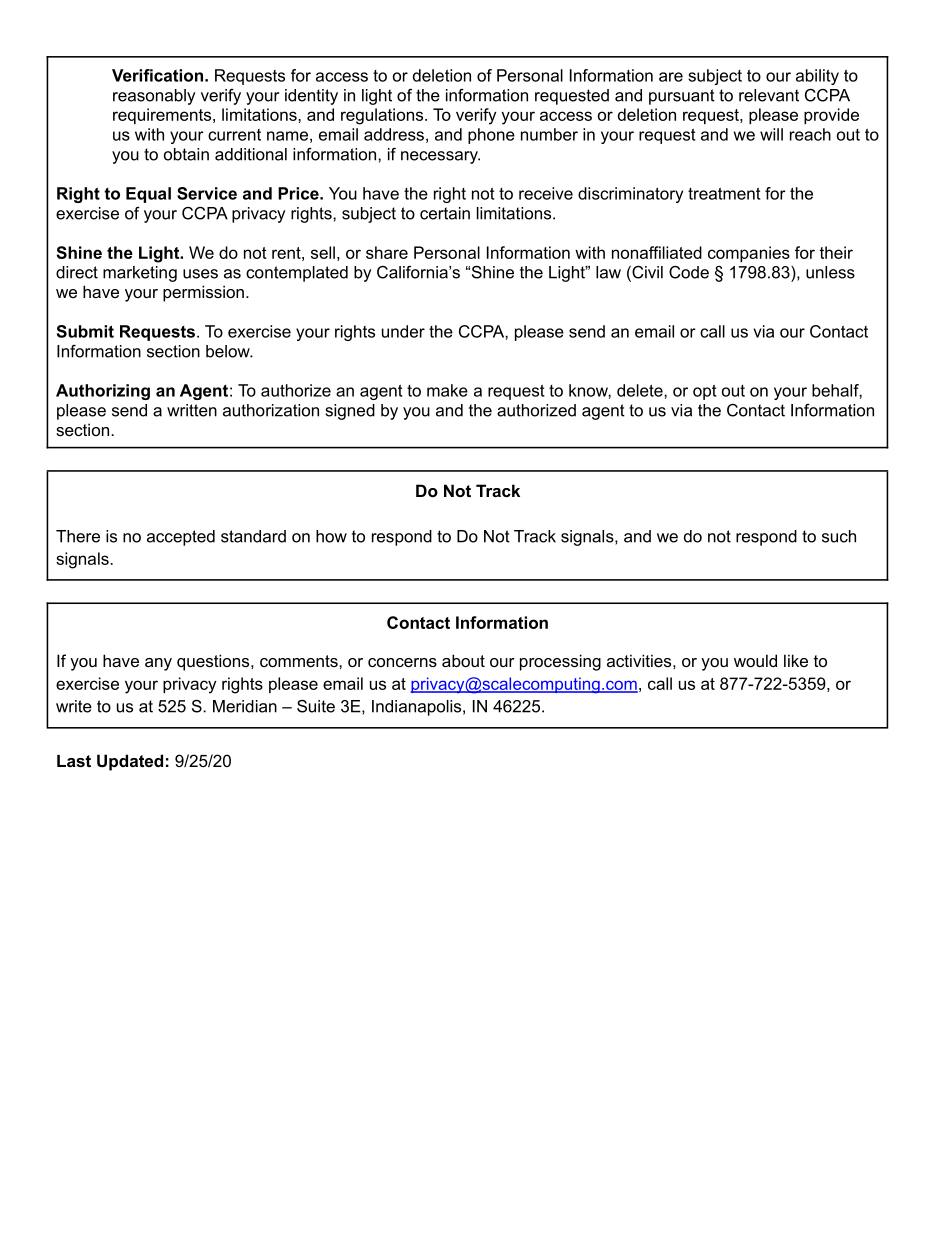 Image resolution: width=952 pixels, height=1233 pixels. What do you see at coordinates (331, 536) in the screenshot?
I see `how` at bounding box center [331, 536].
